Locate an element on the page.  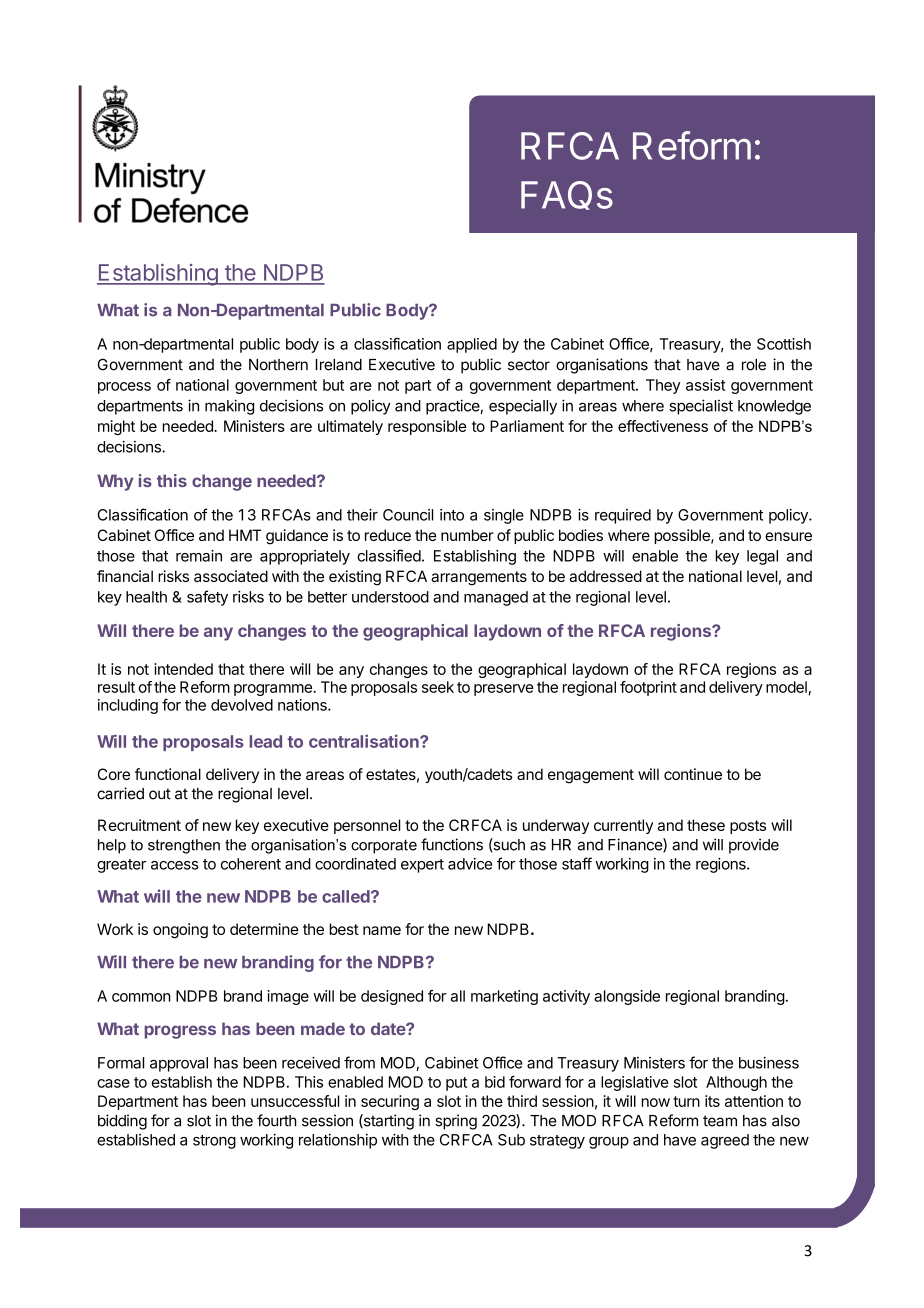
strong is located at coordinates (214, 1142).
